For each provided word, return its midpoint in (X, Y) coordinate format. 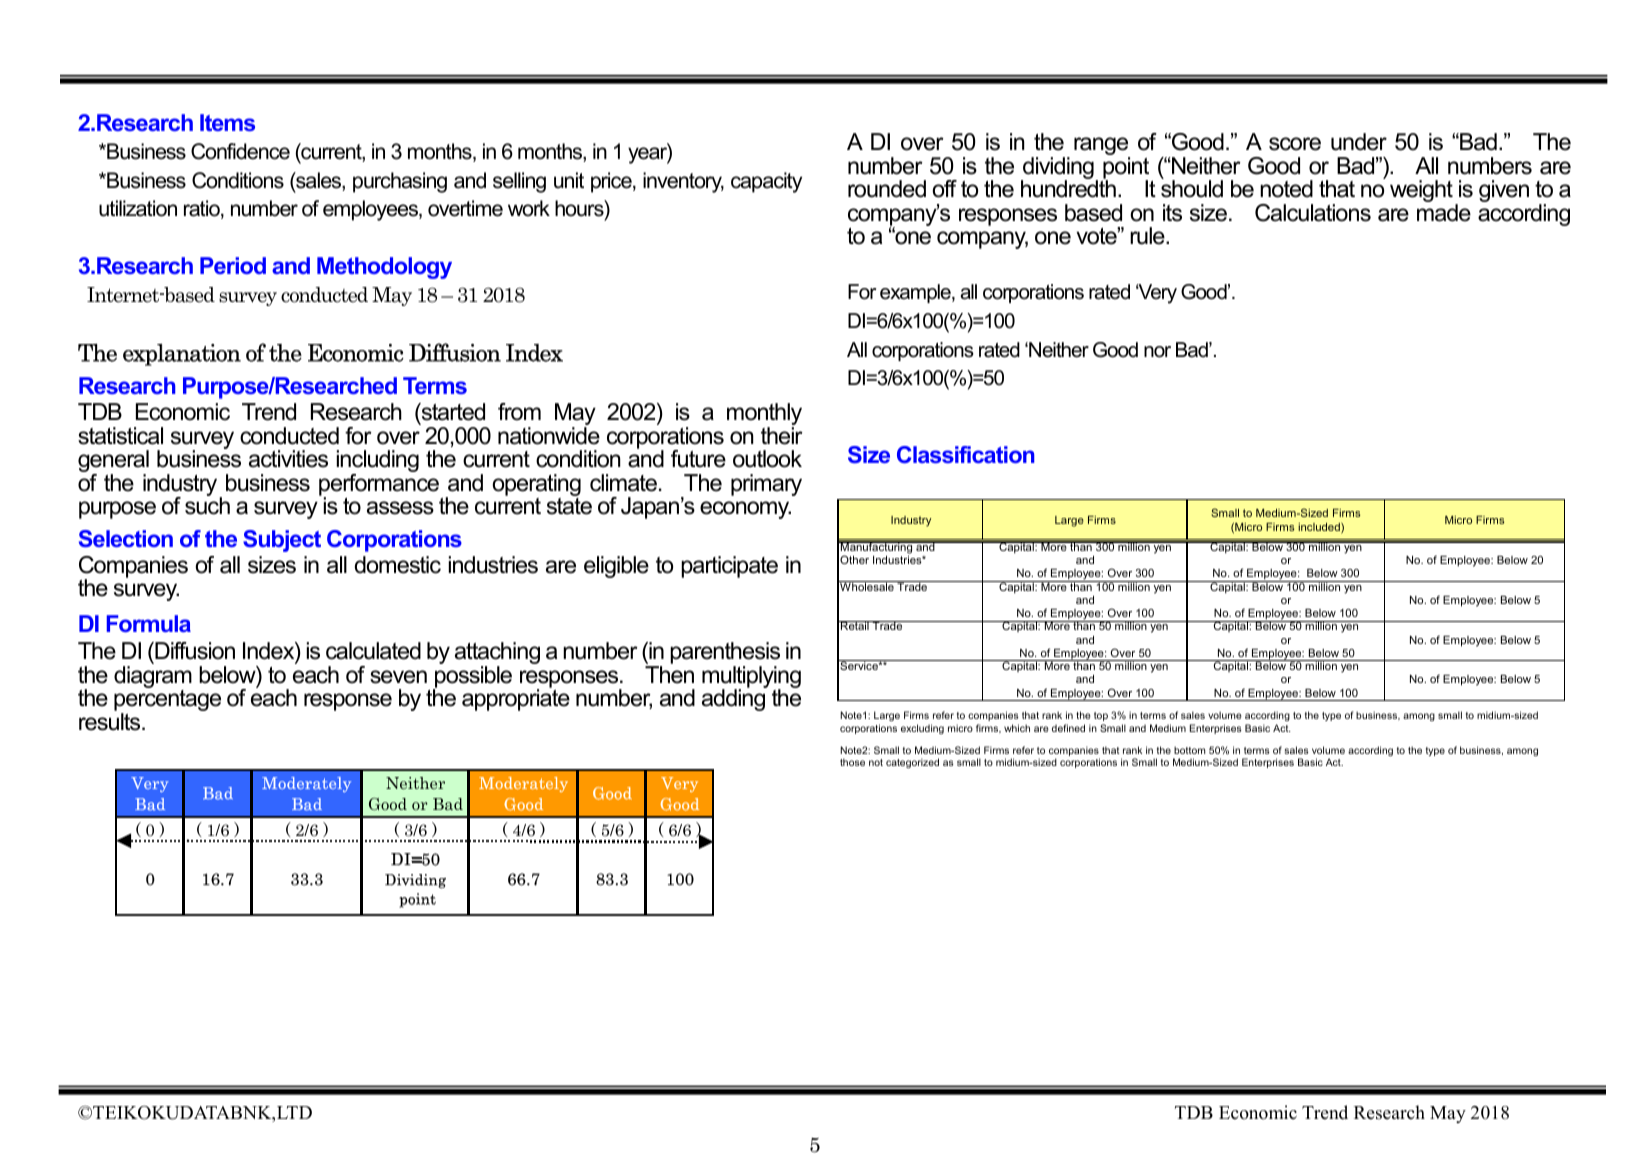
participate (729, 567)
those (852, 762)
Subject (282, 541)
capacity (766, 182)
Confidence (240, 151)
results (111, 722)
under (1359, 142)
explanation (182, 355)
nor (1157, 352)
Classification (965, 454)
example (916, 293)
